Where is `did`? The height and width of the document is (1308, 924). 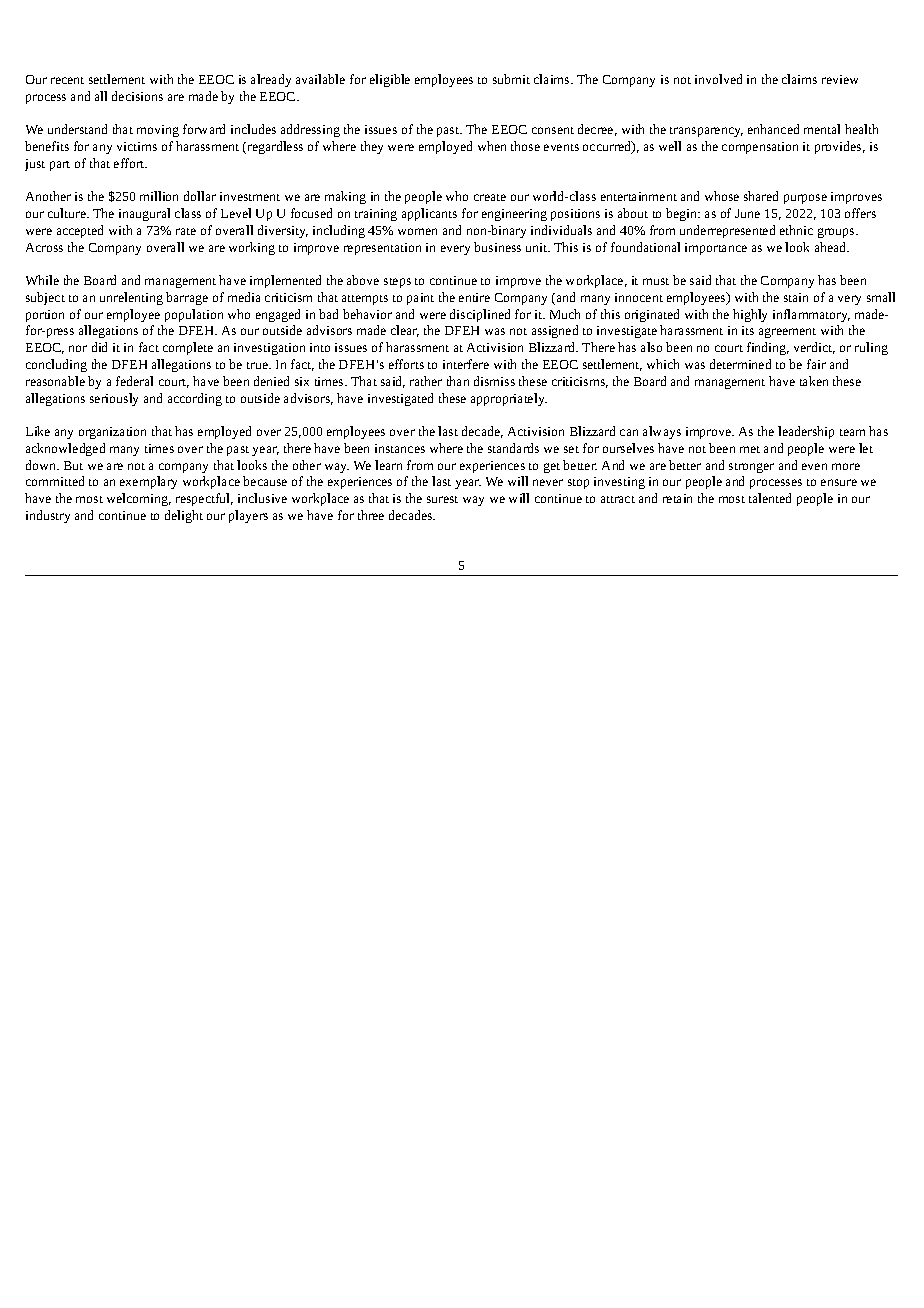
did is located at coordinates (99, 347).
